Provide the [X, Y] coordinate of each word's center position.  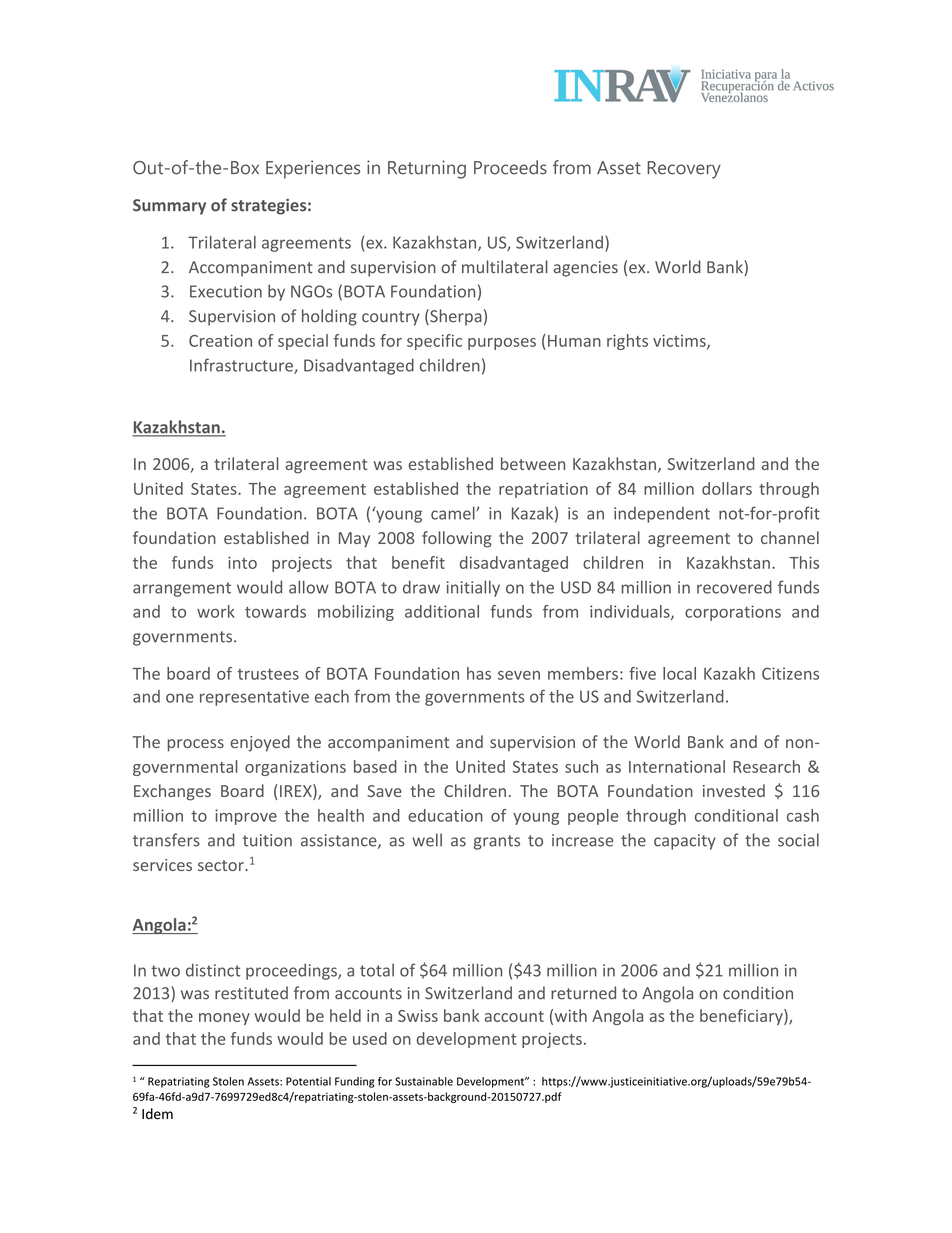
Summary [169, 207]
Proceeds [510, 167]
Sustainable [424, 1081]
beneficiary [742, 1017]
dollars [727, 488]
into [242, 562]
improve [246, 817]
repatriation [543, 490]
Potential [308, 1081]
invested [734, 790]
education [445, 815]
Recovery [684, 170]
